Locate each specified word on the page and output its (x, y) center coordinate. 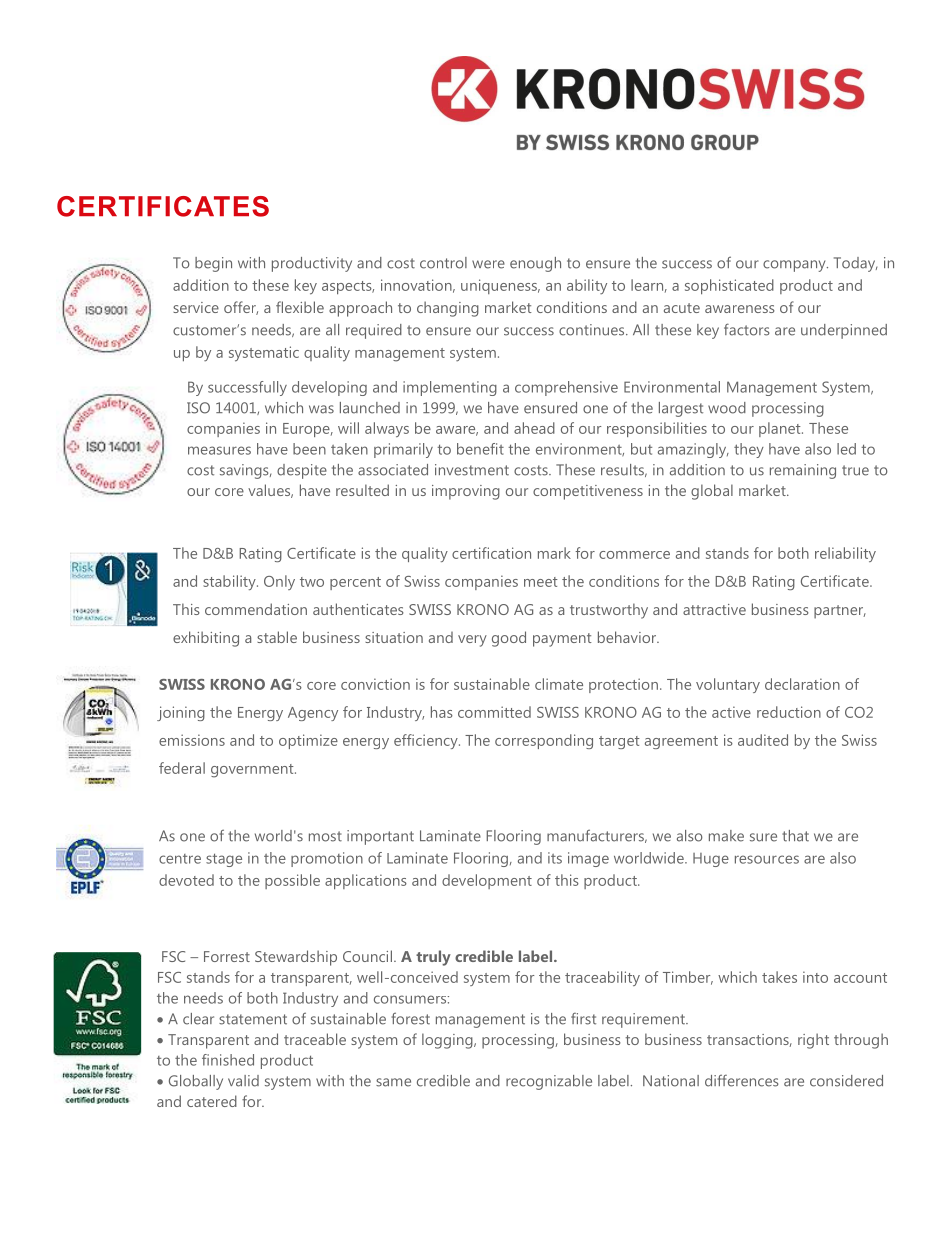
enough (535, 264)
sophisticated (729, 286)
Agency (313, 714)
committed (494, 712)
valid (243, 1081)
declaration (802, 684)
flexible (300, 307)
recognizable (549, 1082)
